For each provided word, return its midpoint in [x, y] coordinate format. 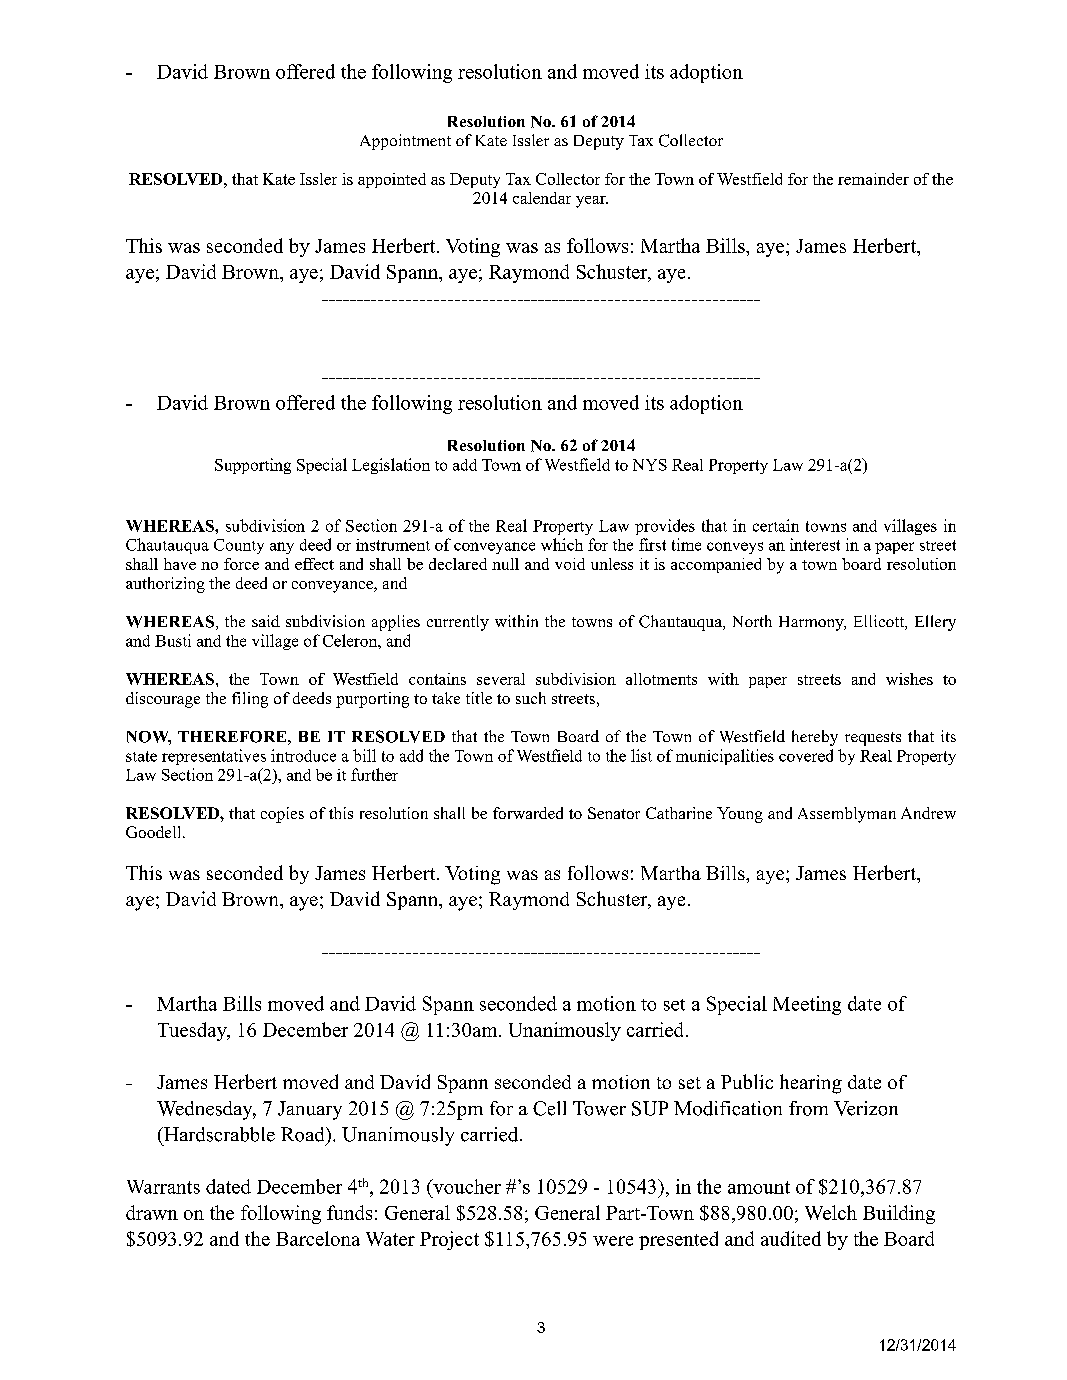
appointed [392, 180]
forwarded [528, 813]
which [562, 544]
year [592, 202]
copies [282, 815]
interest [815, 544]
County [239, 546]
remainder [873, 179]
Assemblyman [847, 815]
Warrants [163, 1187]
